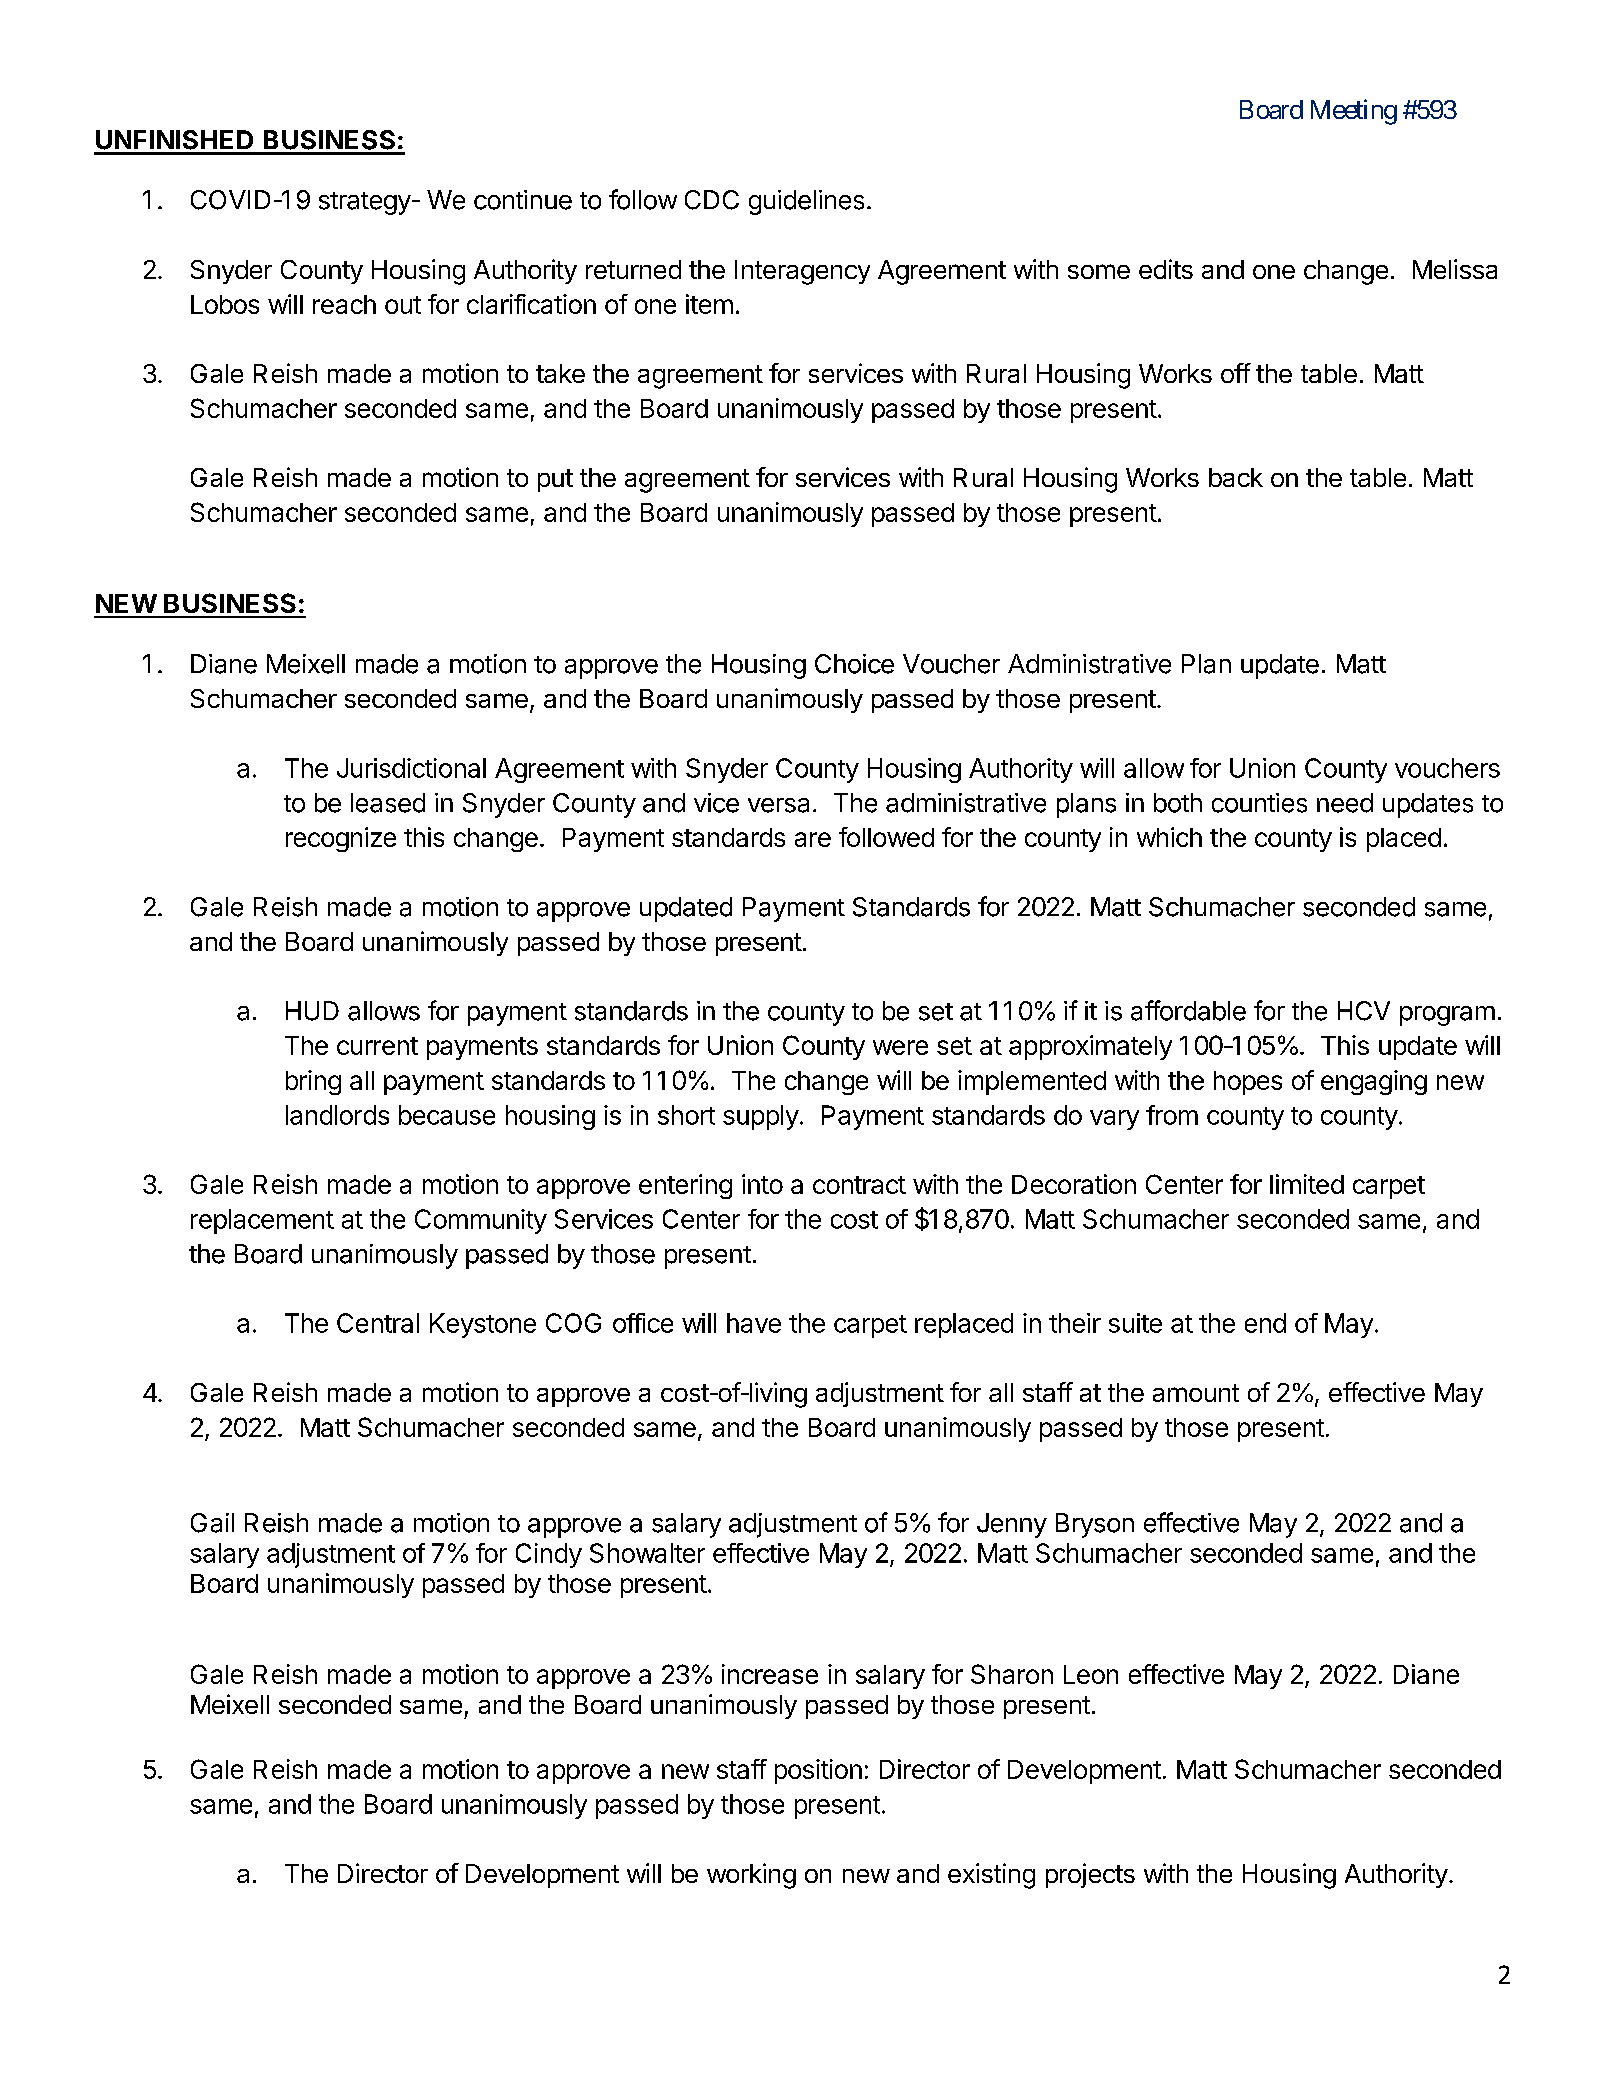 This image has height=2078, width=1606. Describe the element at coordinates (1354, 112) in the image. I see `Meeting` at that location.
